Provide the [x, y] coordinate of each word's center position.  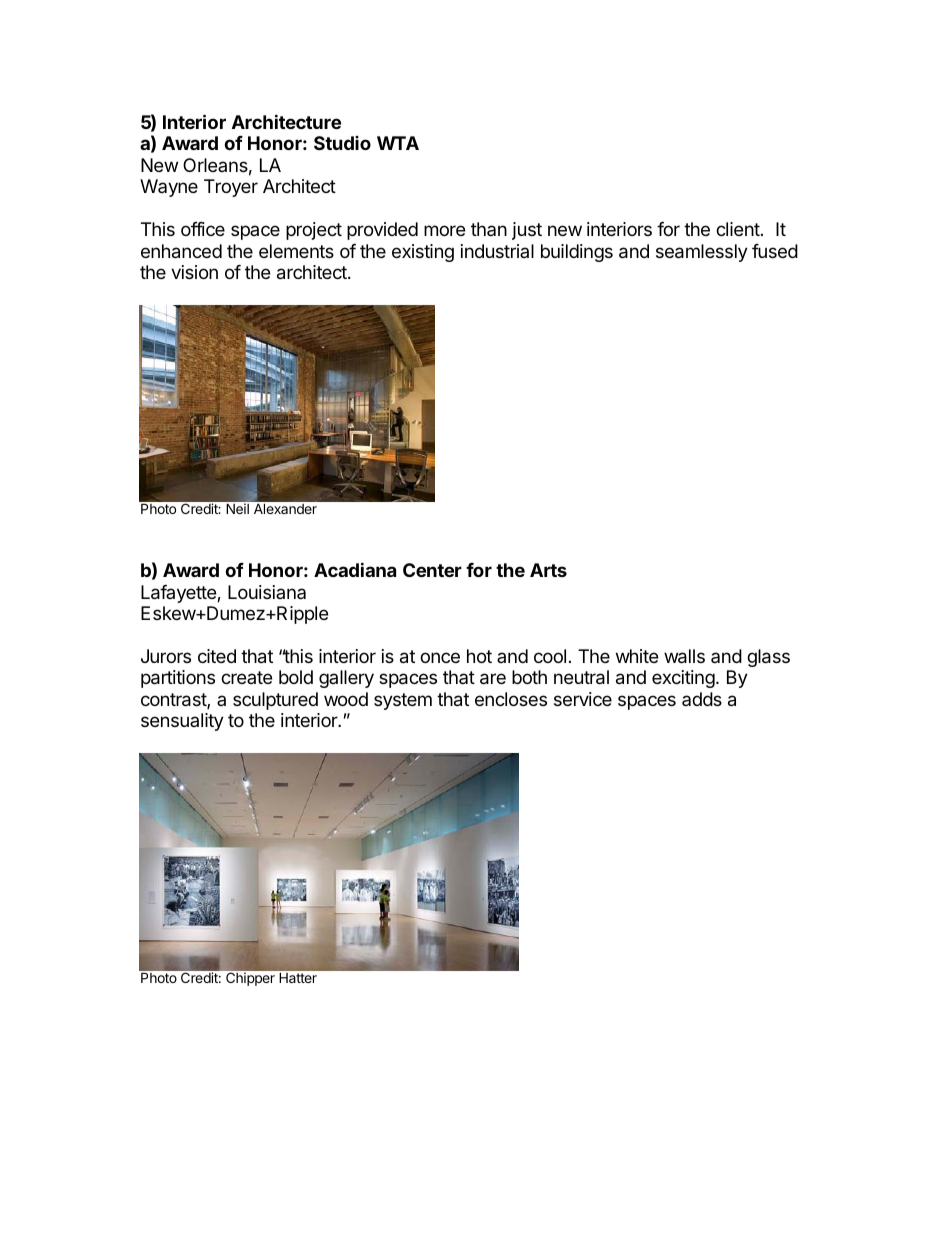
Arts [548, 570]
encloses [511, 699]
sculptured [275, 701]
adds [702, 699]
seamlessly [702, 253]
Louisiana [267, 592]
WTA [398, 143]
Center [432, 570]
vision [194, 272]
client [738, 229]
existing [423, 253]
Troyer [231, 188]
